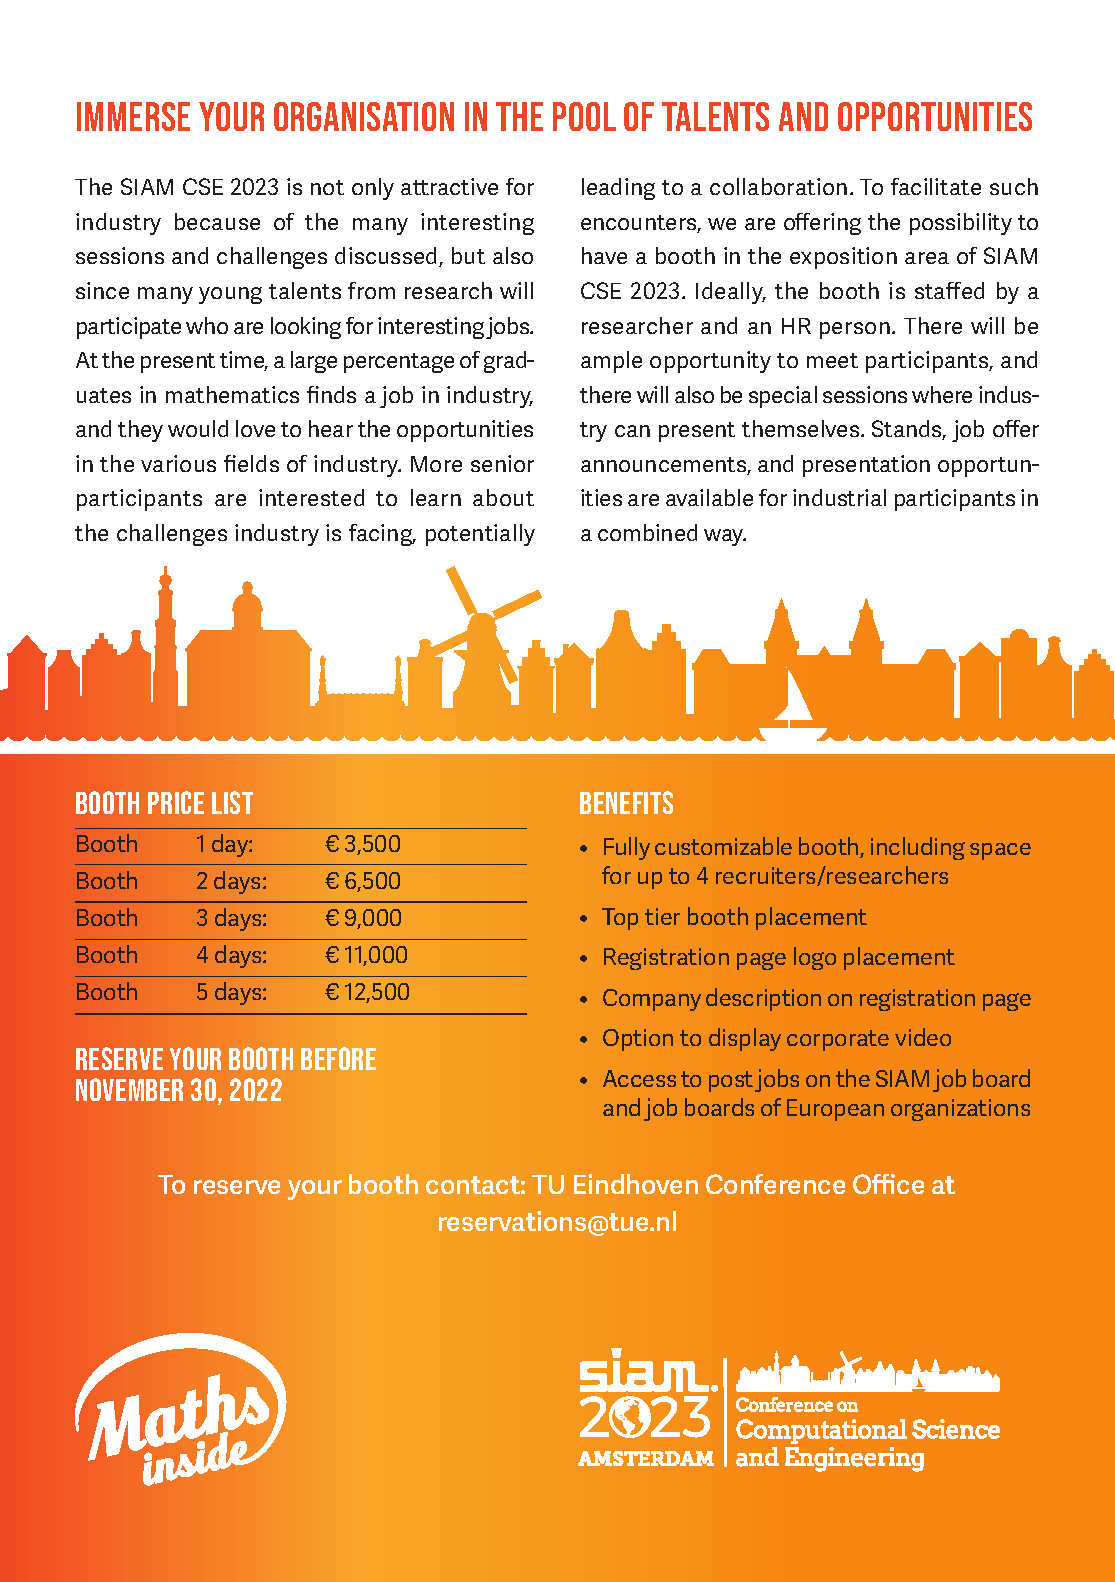  Describe the element at coordinates (584, 116) in the page. I see `pool` at that location.
